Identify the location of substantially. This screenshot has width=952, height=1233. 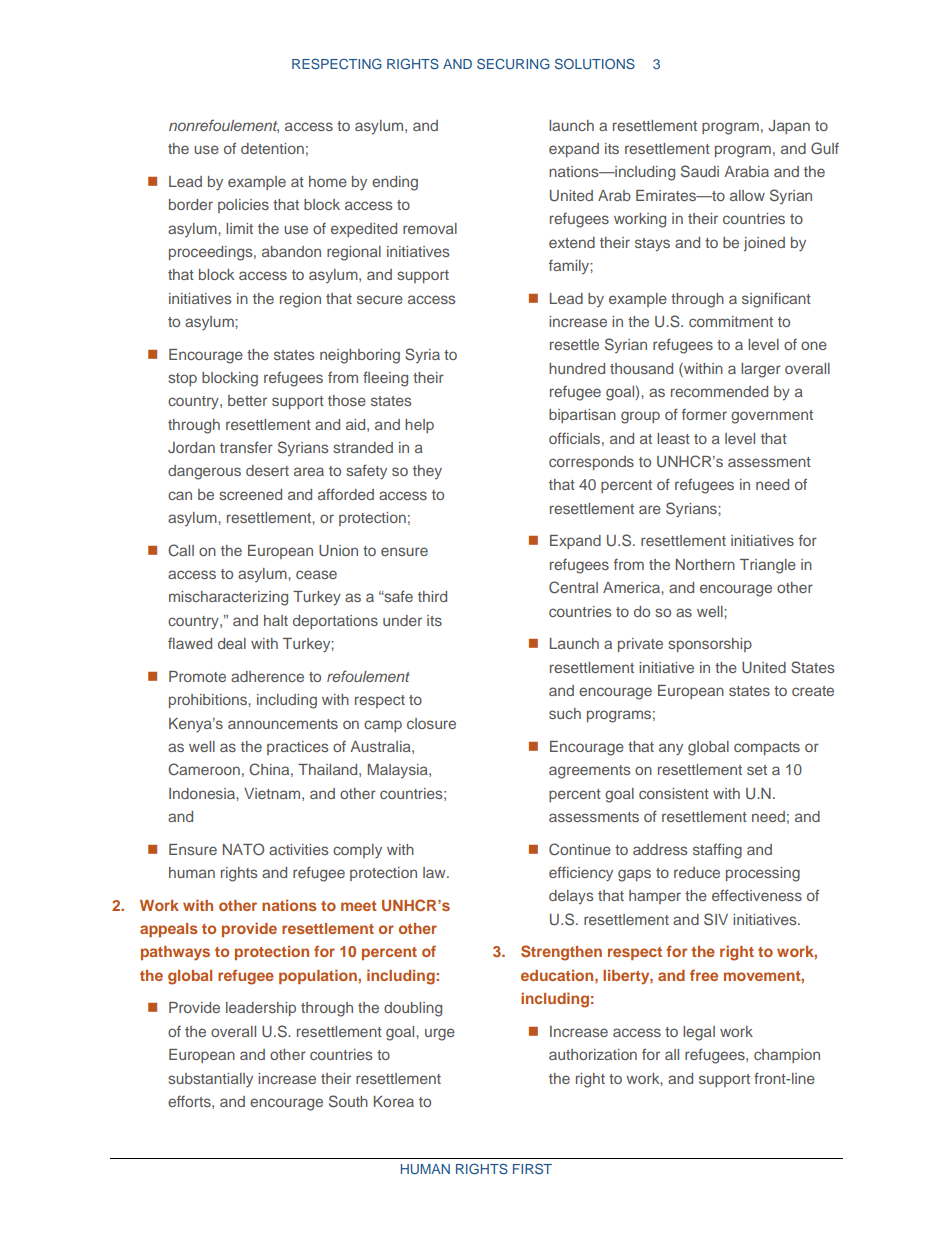
(210, 1080).
